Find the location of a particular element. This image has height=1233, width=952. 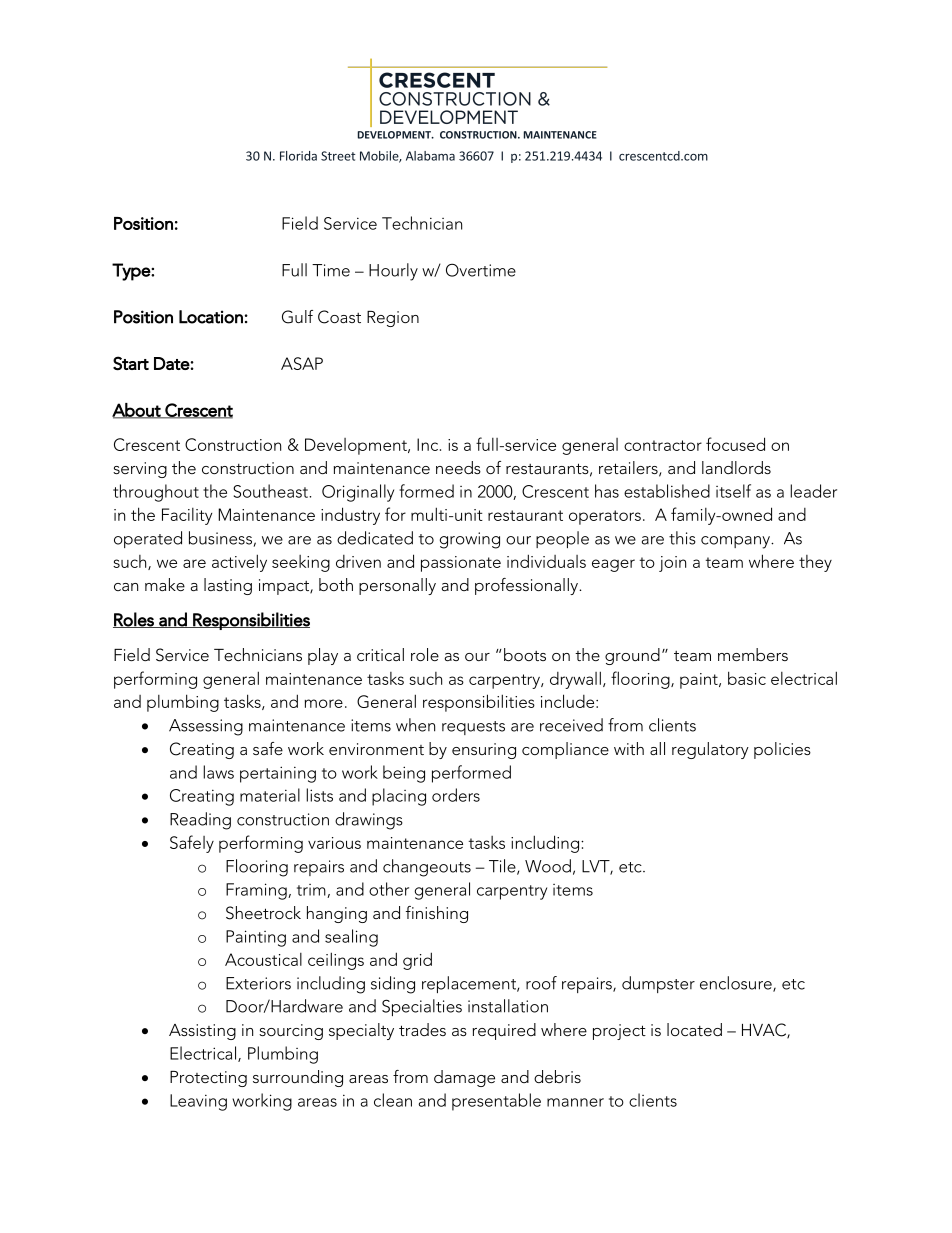

Protecting is located at coordinates (208, 1079).
